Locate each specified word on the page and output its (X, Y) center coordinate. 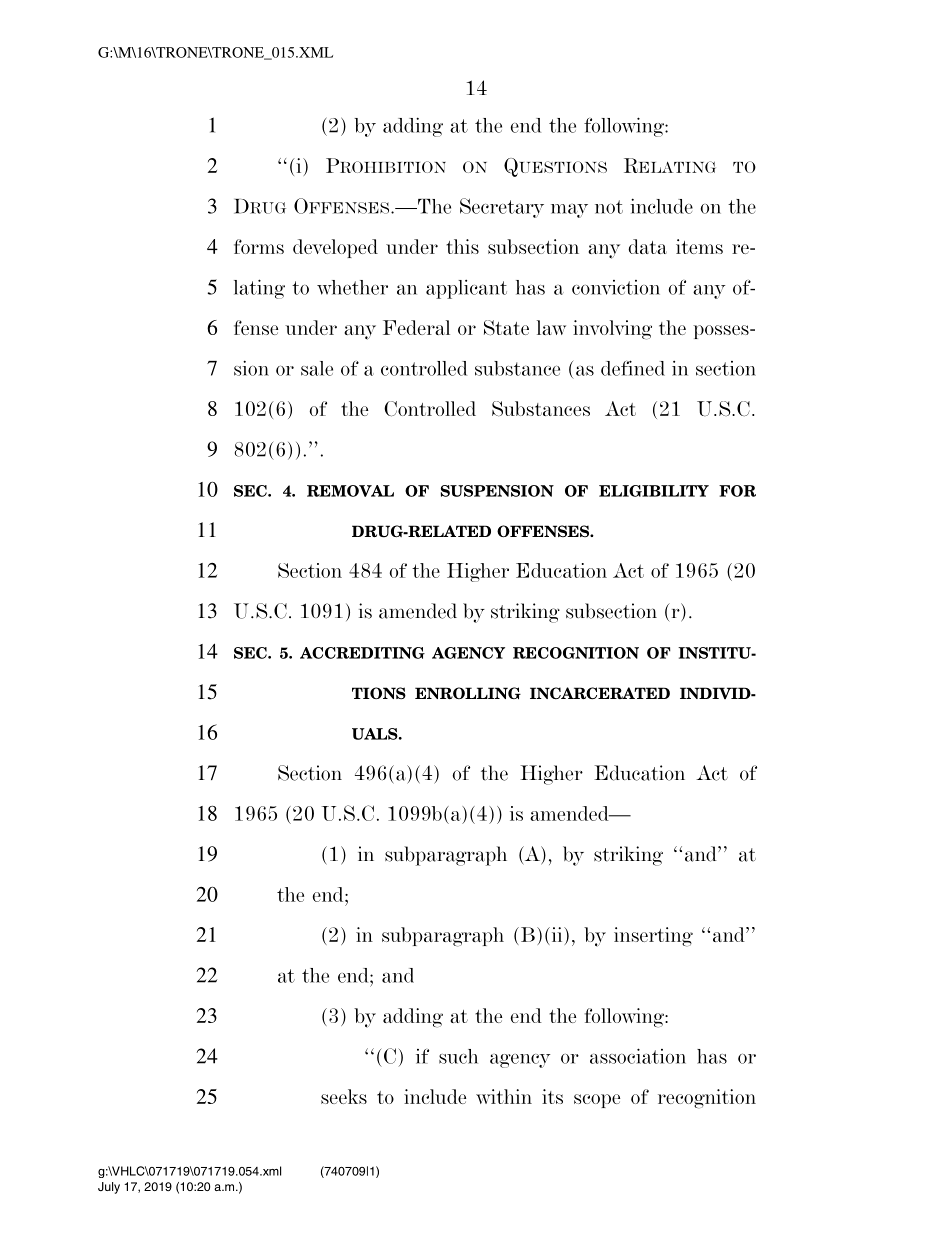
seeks (344, 1096)
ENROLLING (468, 693)
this (462, 246)
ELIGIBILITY (654, 491)
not (609, 207)
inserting (653, 937)
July (109, 1188)
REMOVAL (350, 491)
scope (597, 1101)
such (458, 1056)
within (504, 1096)
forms (259, 246)
